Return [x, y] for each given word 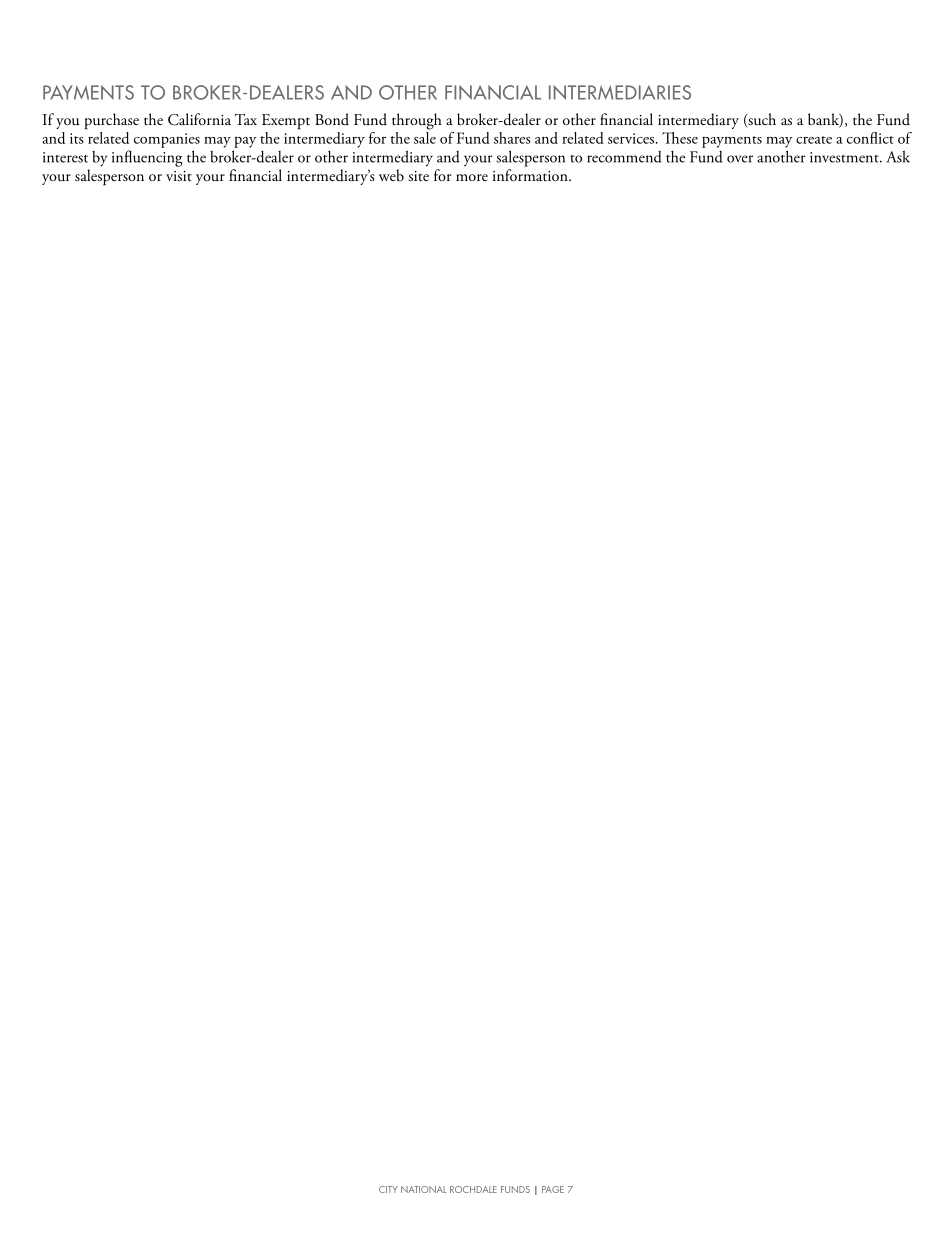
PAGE [553, 1189]
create [814, 140]
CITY [388, 1189]
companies [167, 140]
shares [512, 138]
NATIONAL [423, 1189]
